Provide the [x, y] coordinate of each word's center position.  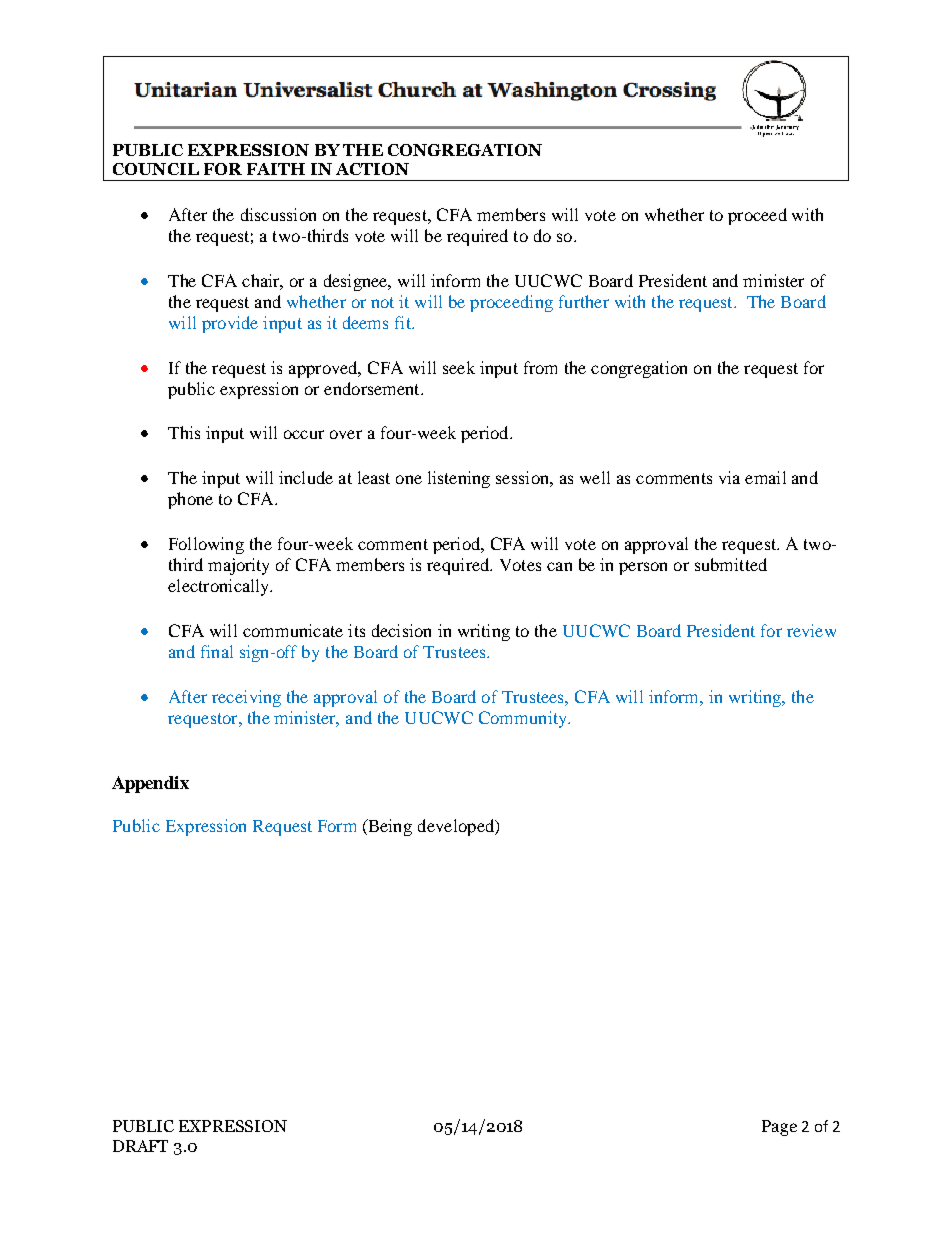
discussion [278, 214]
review [811, 630]
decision [401, 630]
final [217, 651]
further [584, 301]
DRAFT [140, 1146]
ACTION [372, 169]
